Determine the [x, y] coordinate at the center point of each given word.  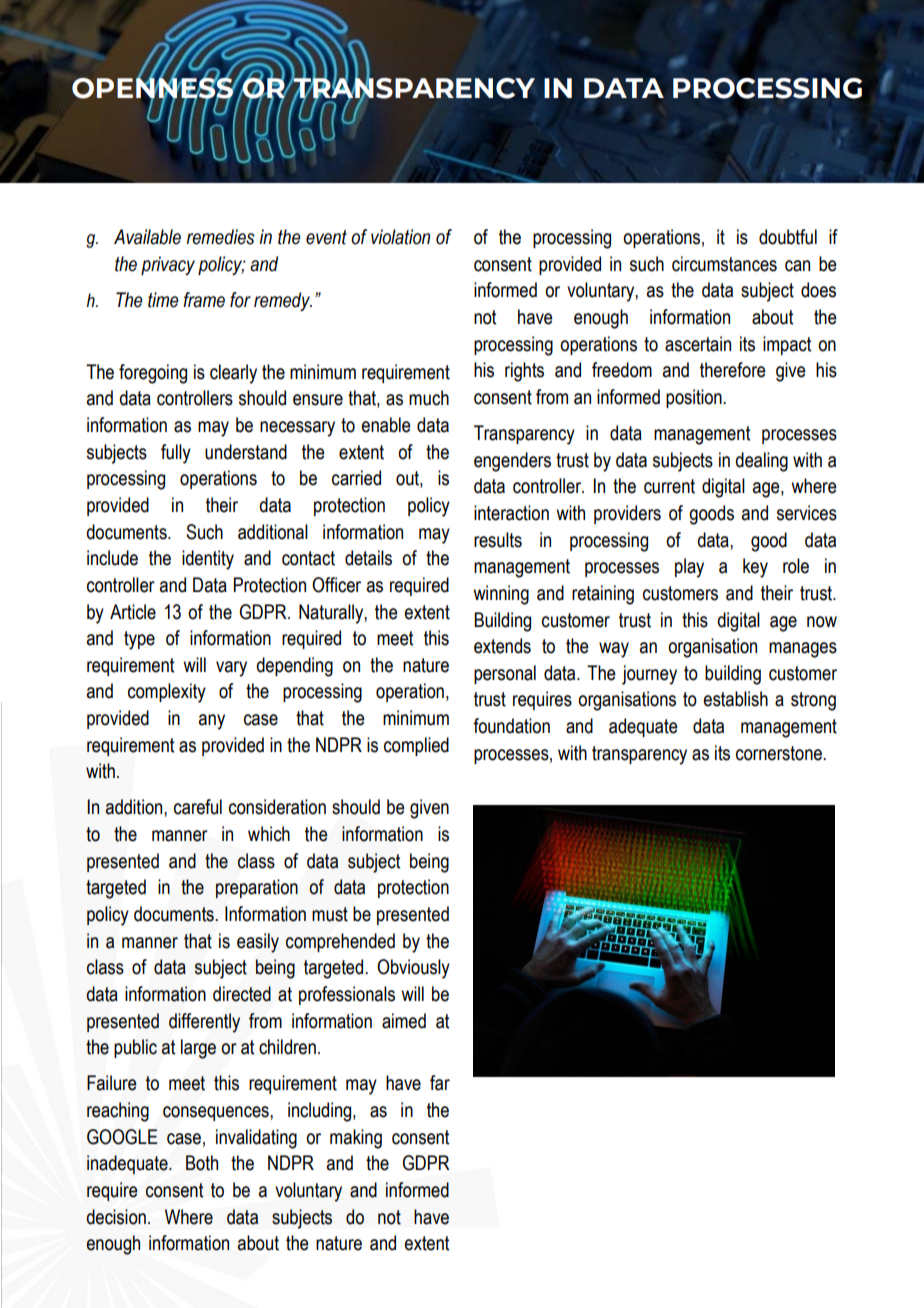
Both [202, 1163]
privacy [168, 265]
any [211, 722]
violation [400, 237]
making [356, 1139]
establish [735, 699]
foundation [511, 726]
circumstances [724, 264]
